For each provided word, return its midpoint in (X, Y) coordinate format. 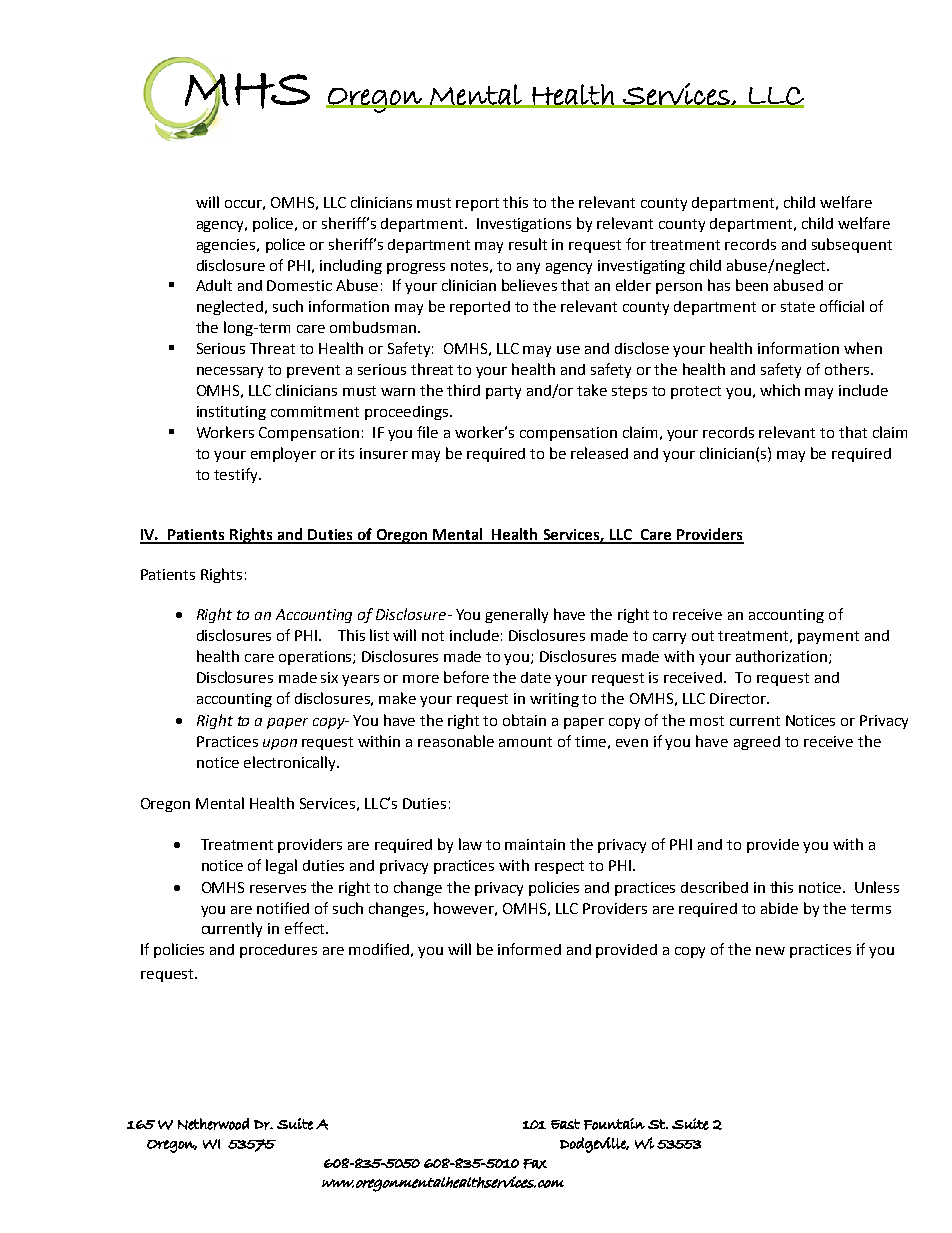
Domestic (299, 285)
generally (516, 615)
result (528, 244)
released (599, 453)
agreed (757, 743)
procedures (278, 951)
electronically (291, 763)
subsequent (852, 245)
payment (828, 637)
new (770, 951)
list (379, 635)
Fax (535, 1164)
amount (525, 742)
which (780, 390)
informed (529, 949)
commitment (315, 411)
